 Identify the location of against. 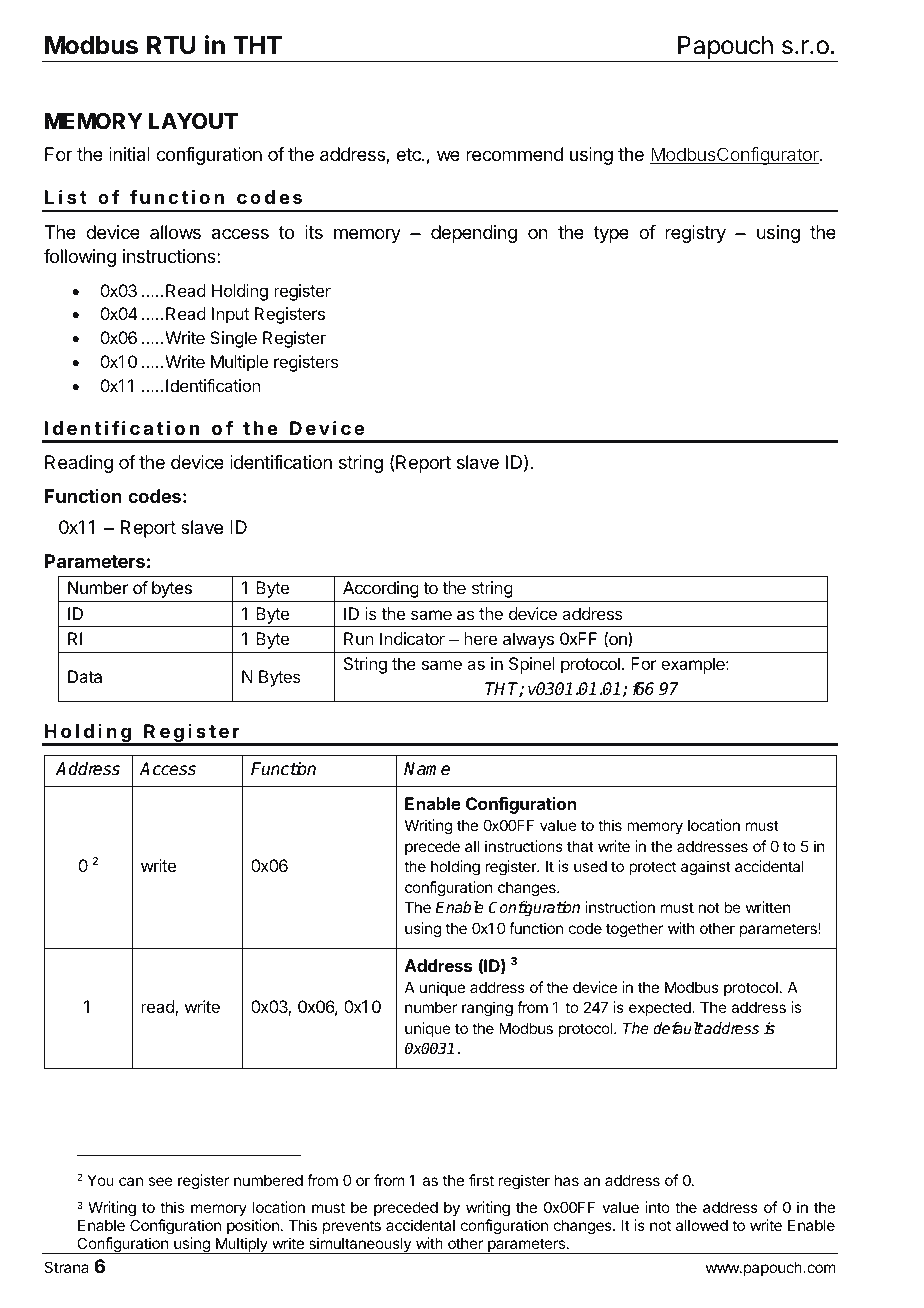
(706, 868).
